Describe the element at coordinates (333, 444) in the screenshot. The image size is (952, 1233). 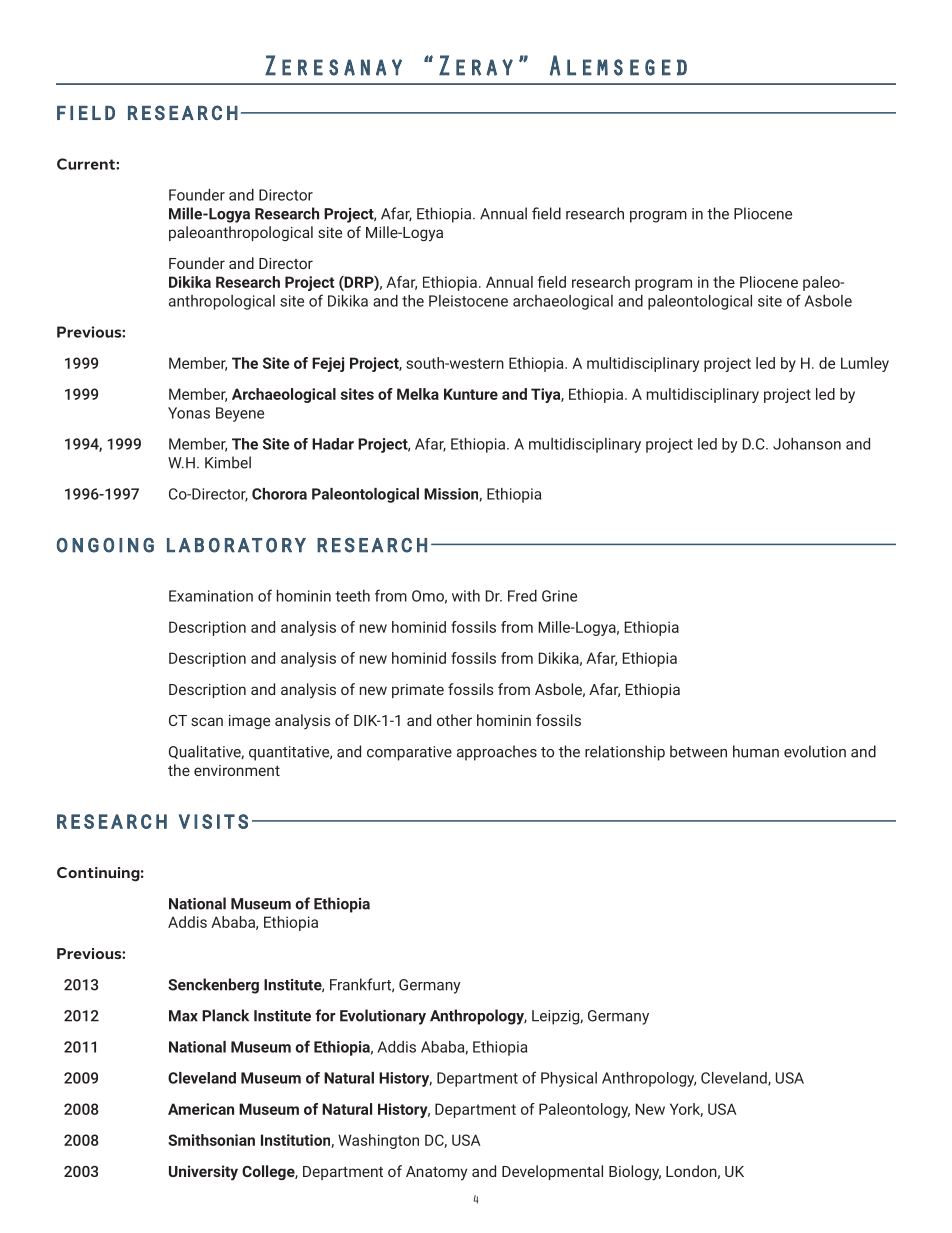
I see `Hadar` at that location.
